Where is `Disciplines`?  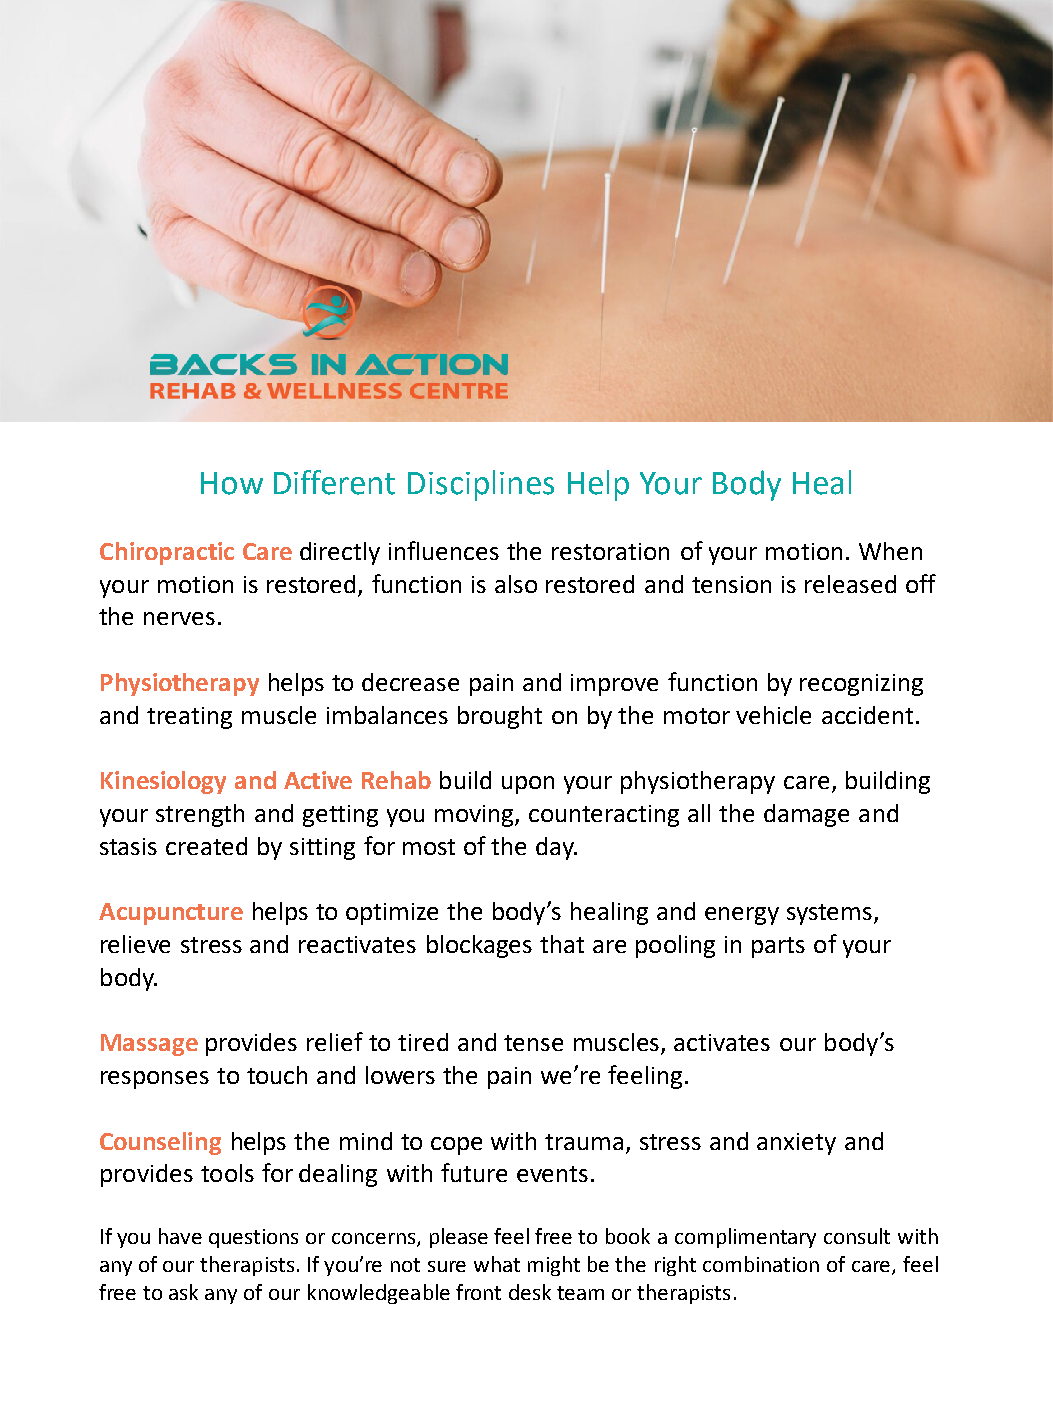 Disciplines is located at coordinates (481, 485).
